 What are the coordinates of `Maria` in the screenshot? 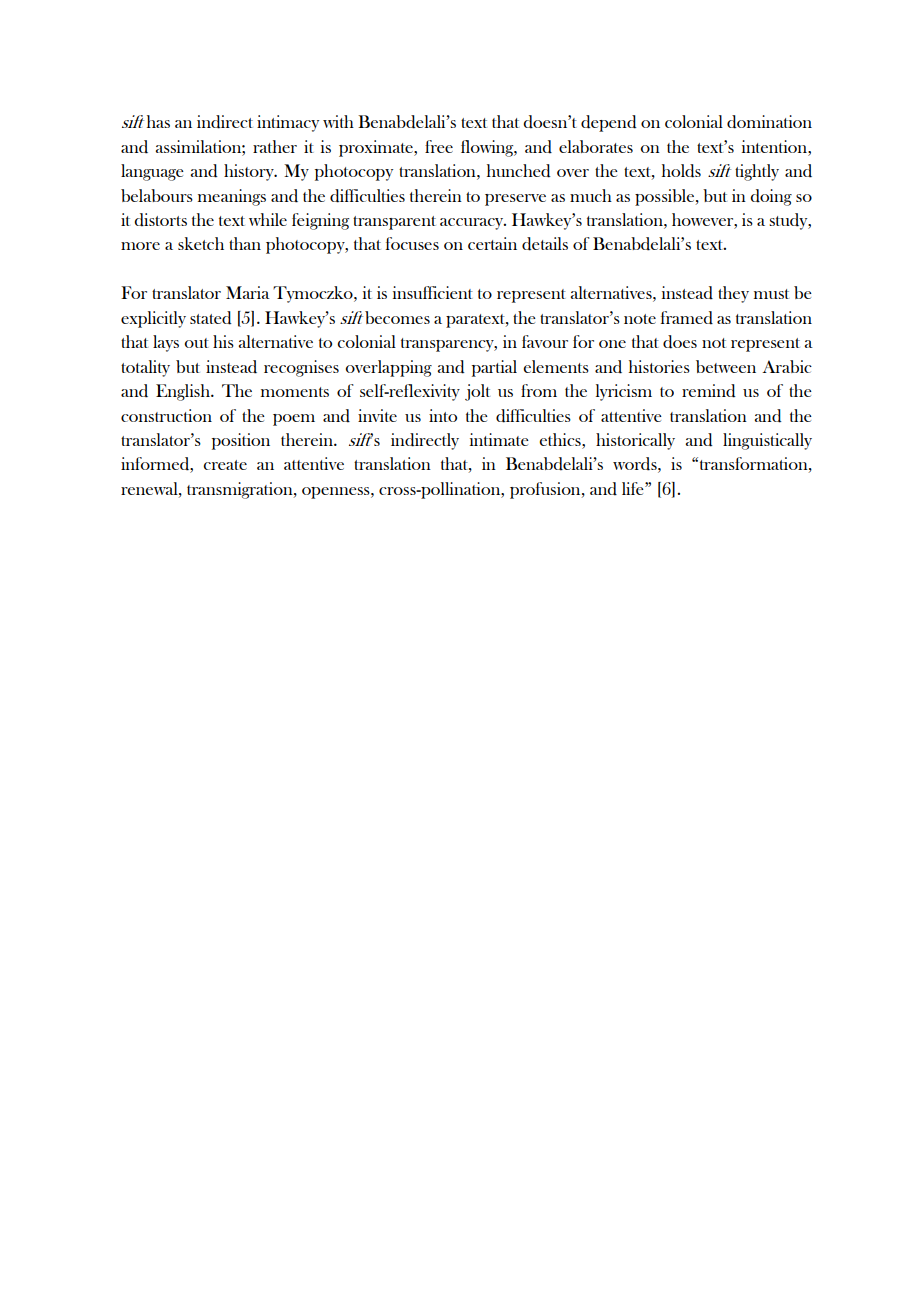 It's located at (248, 292).
